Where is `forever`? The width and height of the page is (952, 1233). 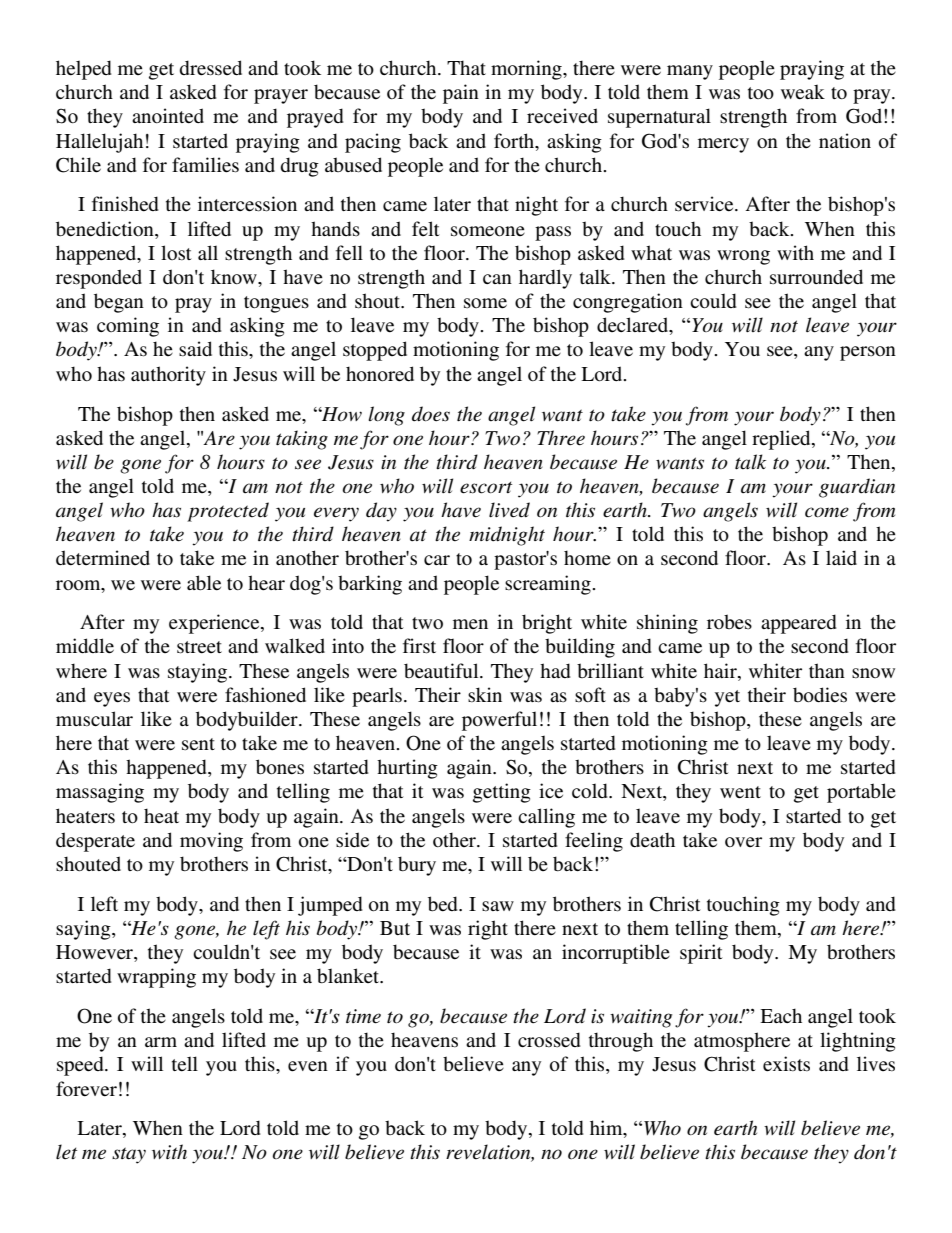 forever is located at coordinates (86, 1089).
